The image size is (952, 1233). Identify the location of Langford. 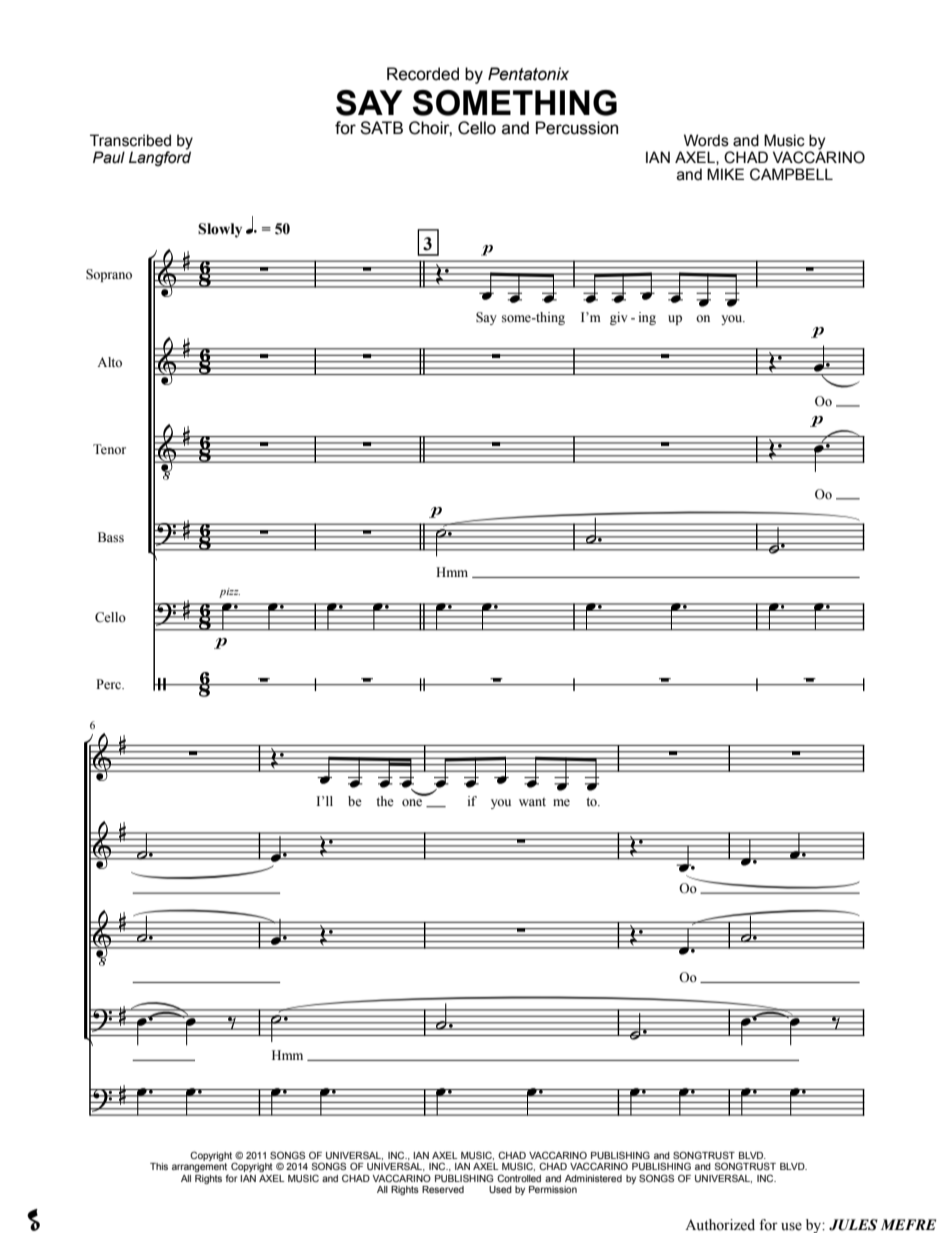
(160, 157).
